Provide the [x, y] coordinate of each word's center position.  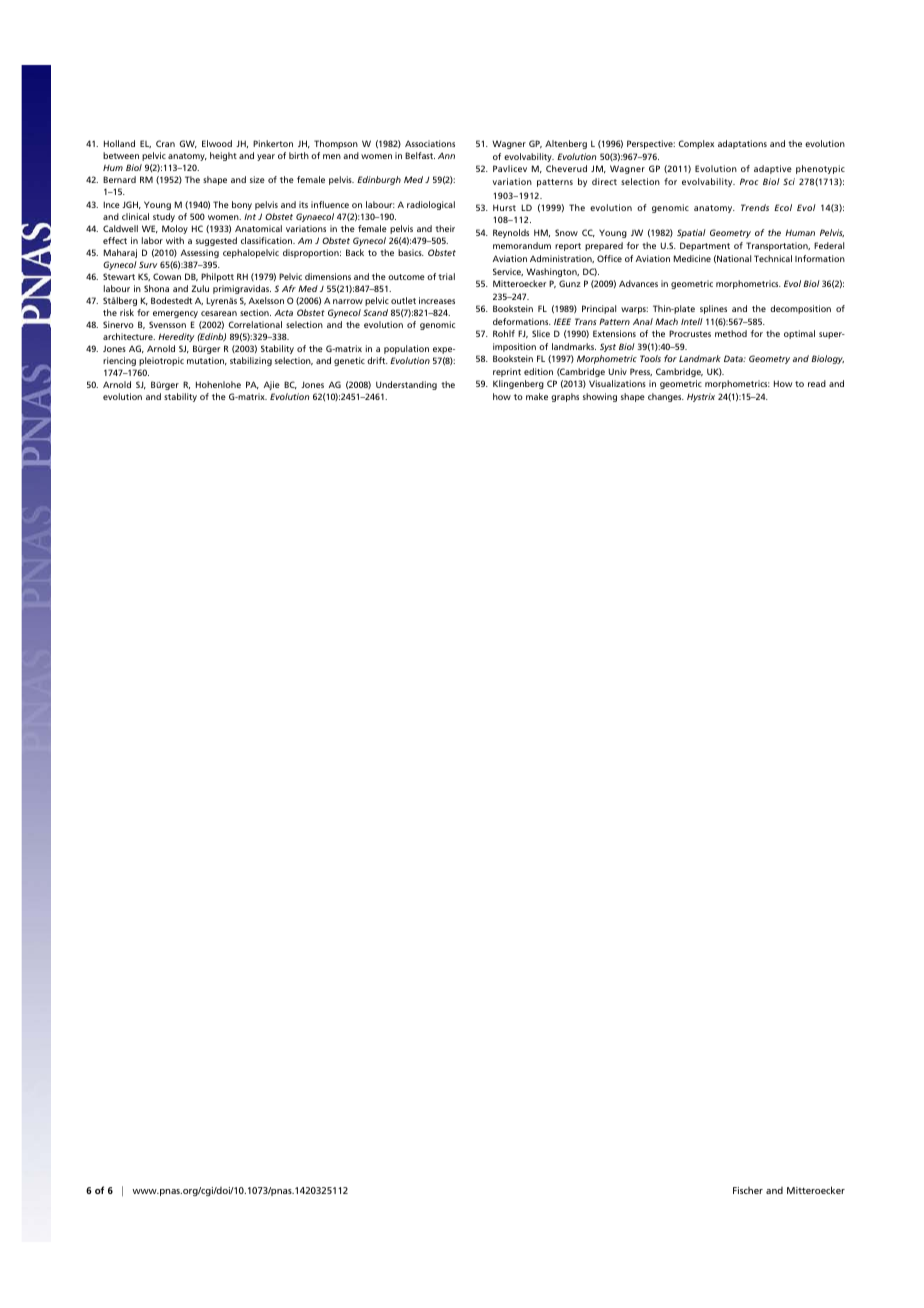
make [537, 396]
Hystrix [701, 397]
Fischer [748, 1190]
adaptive [773, 169]
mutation [207, 361]
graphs [565, 397]
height [223, 156]
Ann [446, 155]
